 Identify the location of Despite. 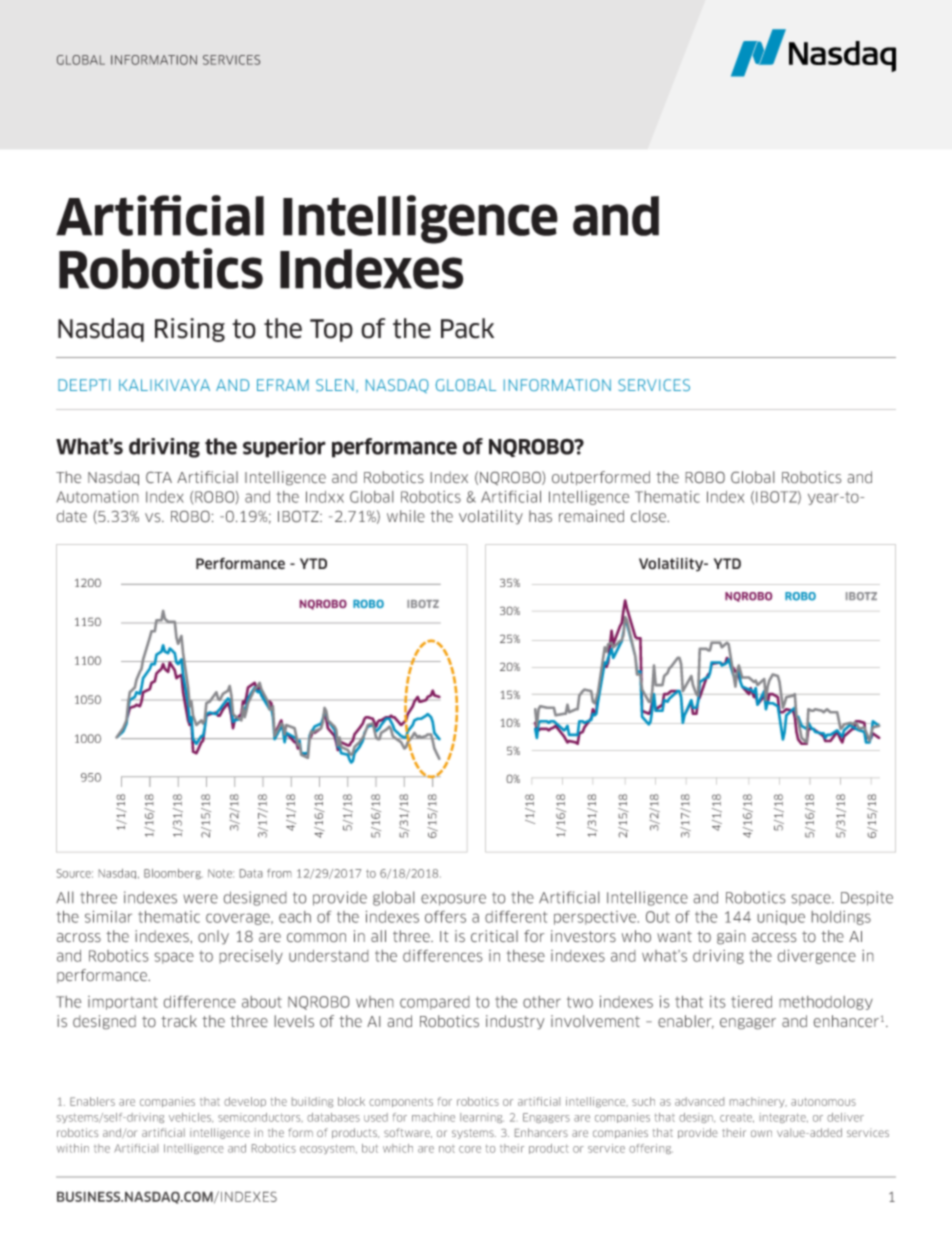
(867, 898).
